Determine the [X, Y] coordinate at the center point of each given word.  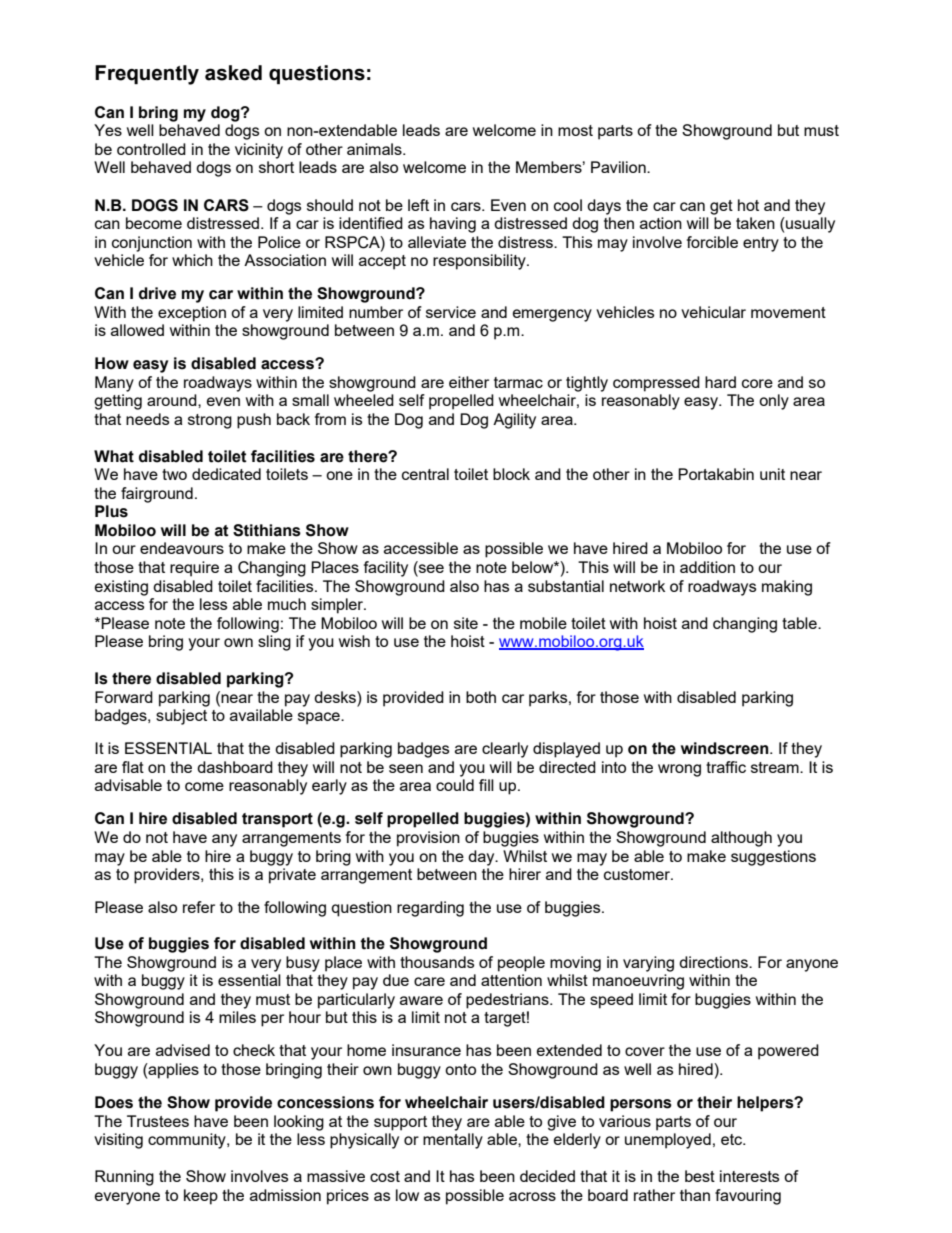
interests [749, 1176]
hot [748, 205]
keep [201, 1197]
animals [375, 149]
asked [233, 73]
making [787, 588]
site [466, 623]
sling [274, 643]
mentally [453, 1141]
